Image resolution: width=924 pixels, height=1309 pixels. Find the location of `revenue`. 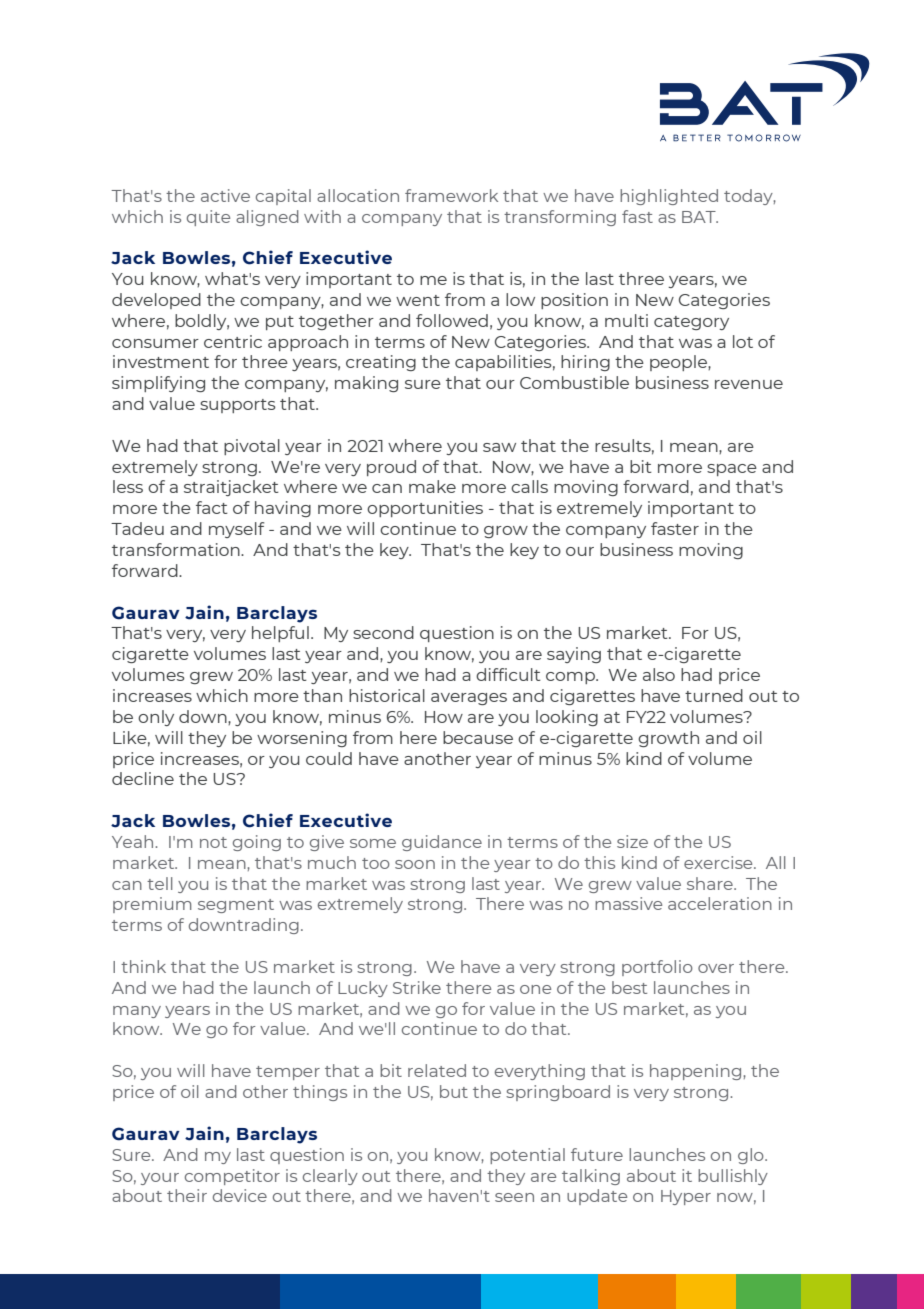

revenue is located at coordinates (749, 384).
